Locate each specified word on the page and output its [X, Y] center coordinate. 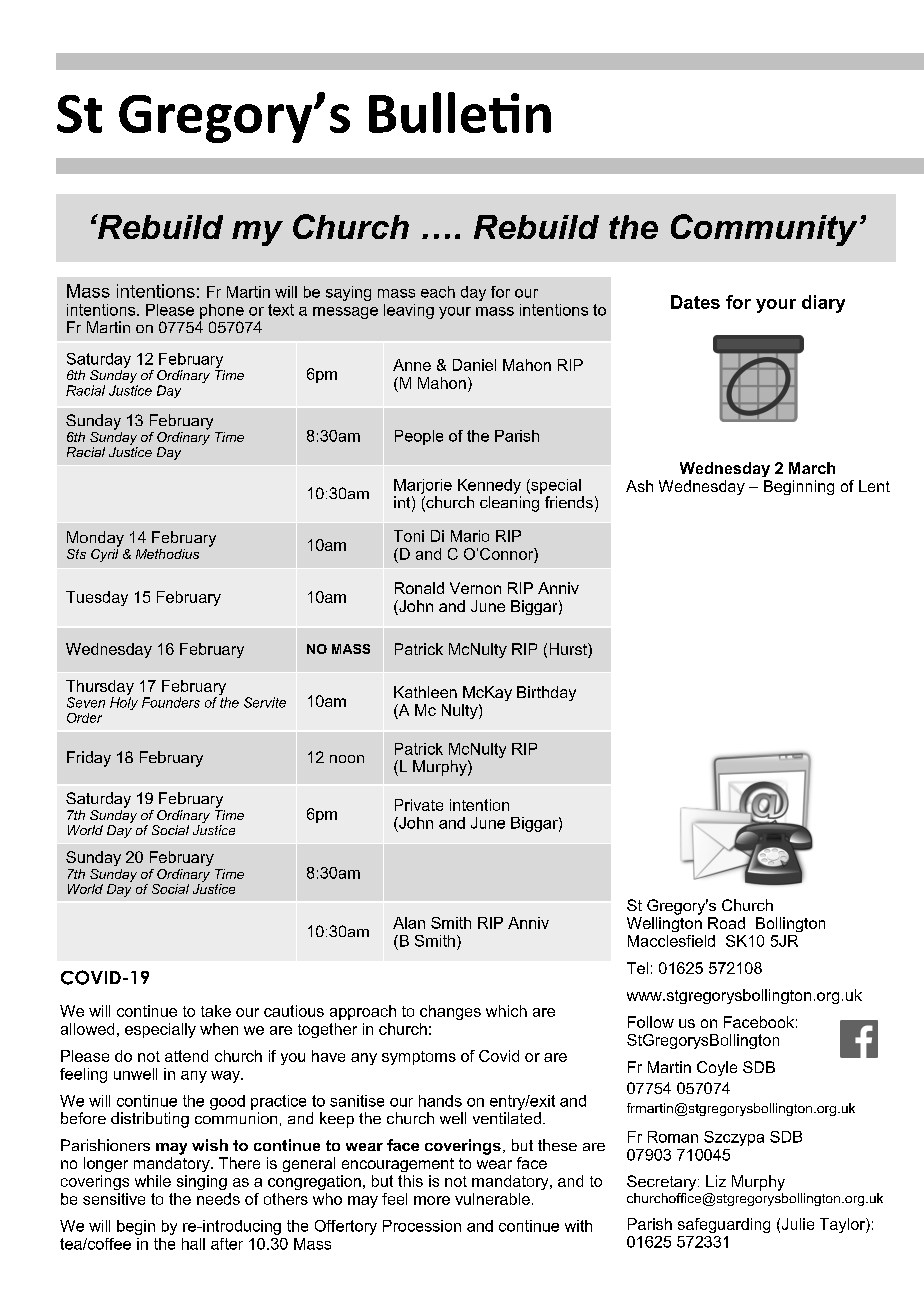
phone [222, 311]
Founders [171, 702]
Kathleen [425, 692]
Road [726, 923]
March [812, 468]
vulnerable [492, 1199]
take [216, 1011]
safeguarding [724, 1225]
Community [764, 230]
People [419, 437]
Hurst [569, 650]
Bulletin [460, 112]
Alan [409, 923]
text [281, 310]
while [153, 1181]
